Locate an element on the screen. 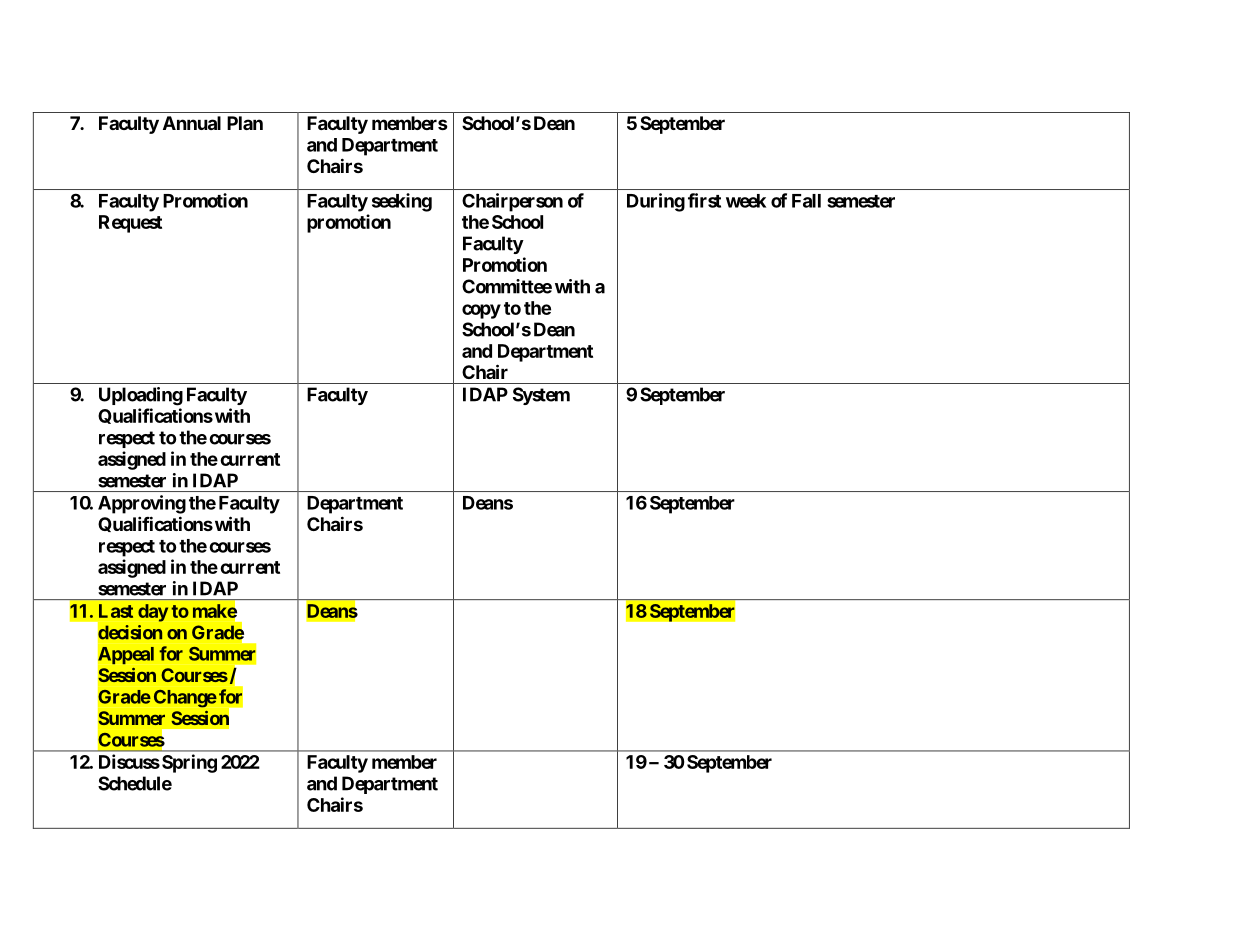  day is located at coordinates (153, 613).
